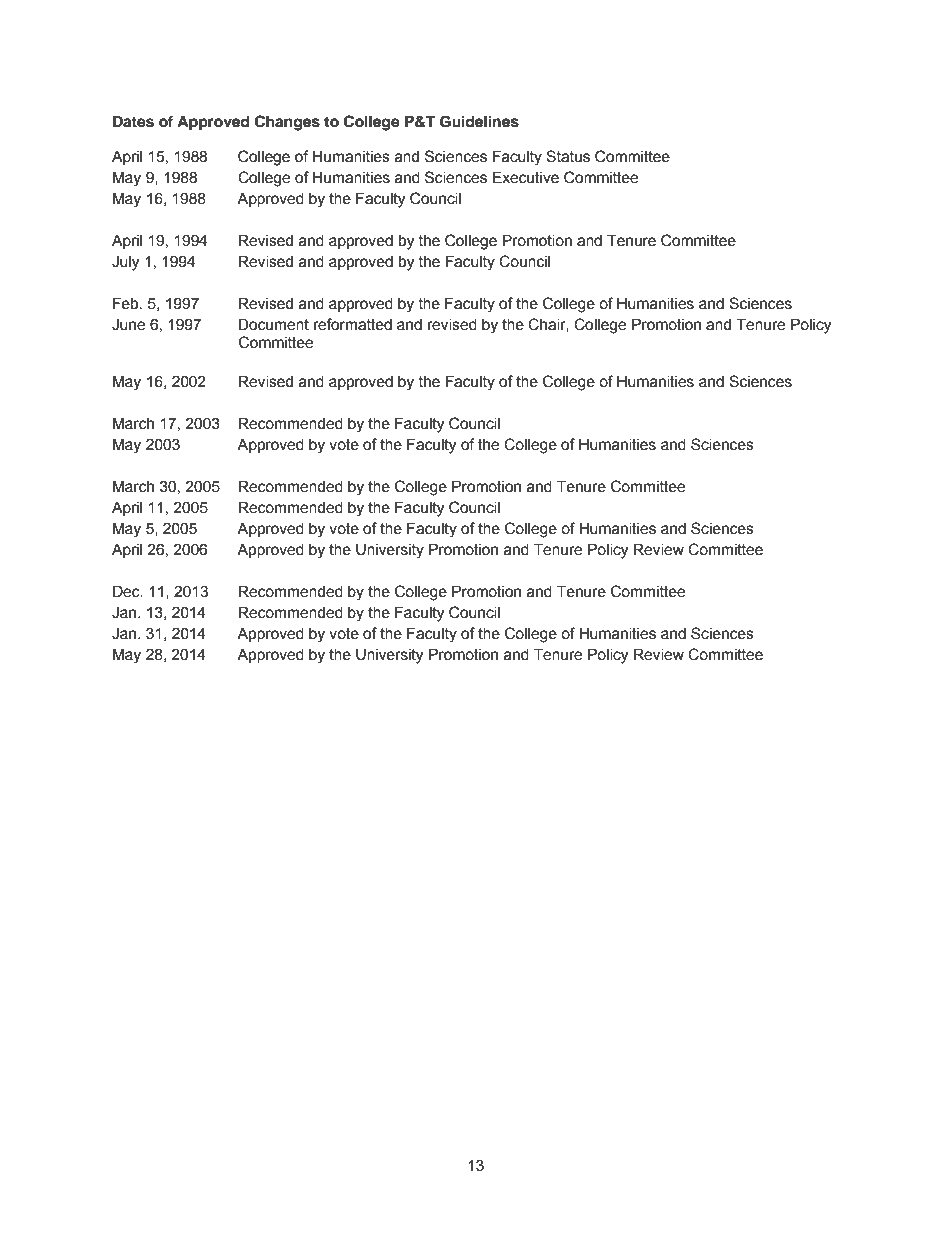 The image size is (952, 1233). What do you see at coordinates (568, 156) in the document?
I see `Status` at bounding box center [568, 156].
